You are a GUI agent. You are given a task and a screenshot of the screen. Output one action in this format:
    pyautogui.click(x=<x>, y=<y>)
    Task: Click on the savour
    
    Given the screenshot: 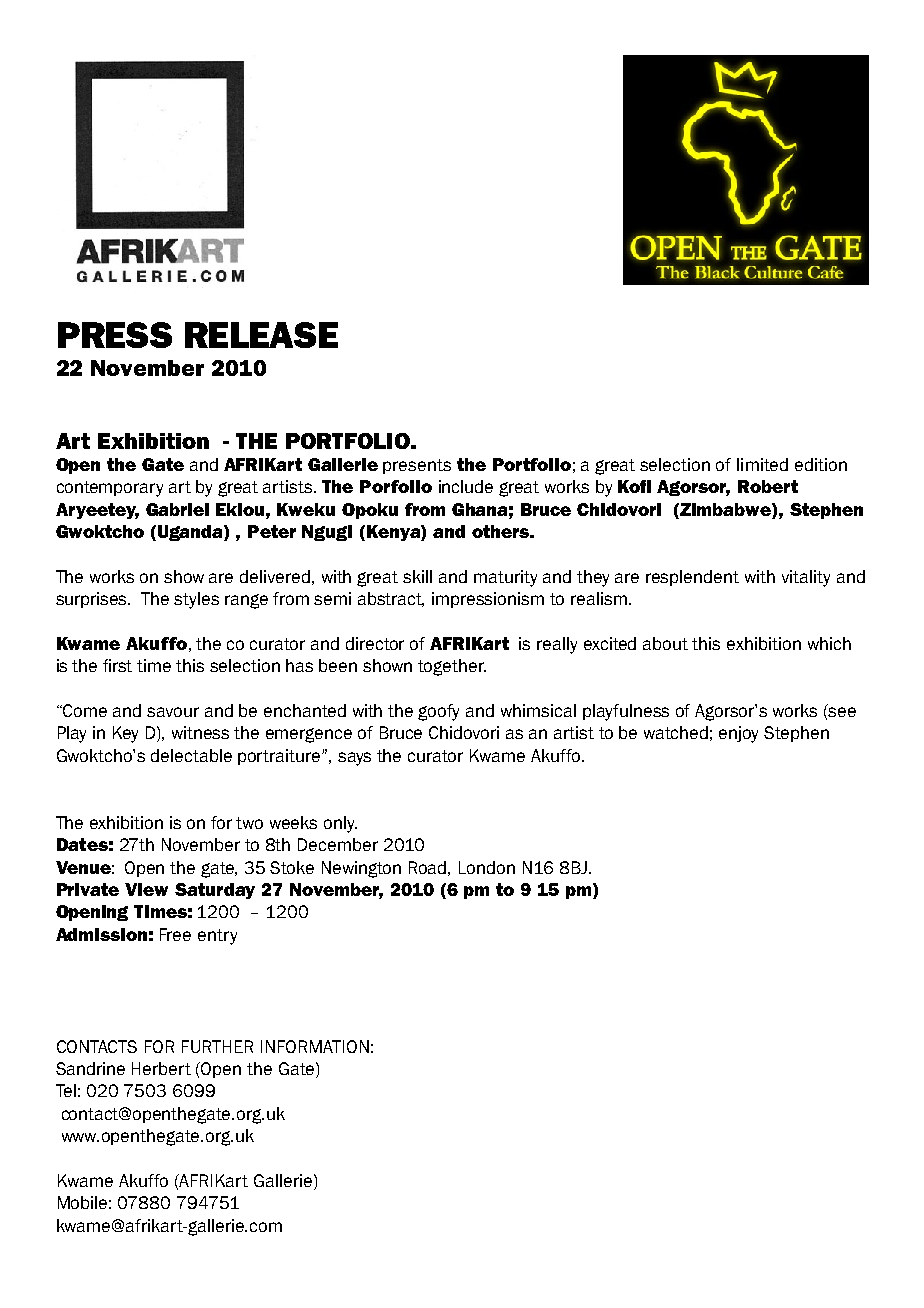 What is the action you would take?
    pyautogui.click(x=173, y=712)
